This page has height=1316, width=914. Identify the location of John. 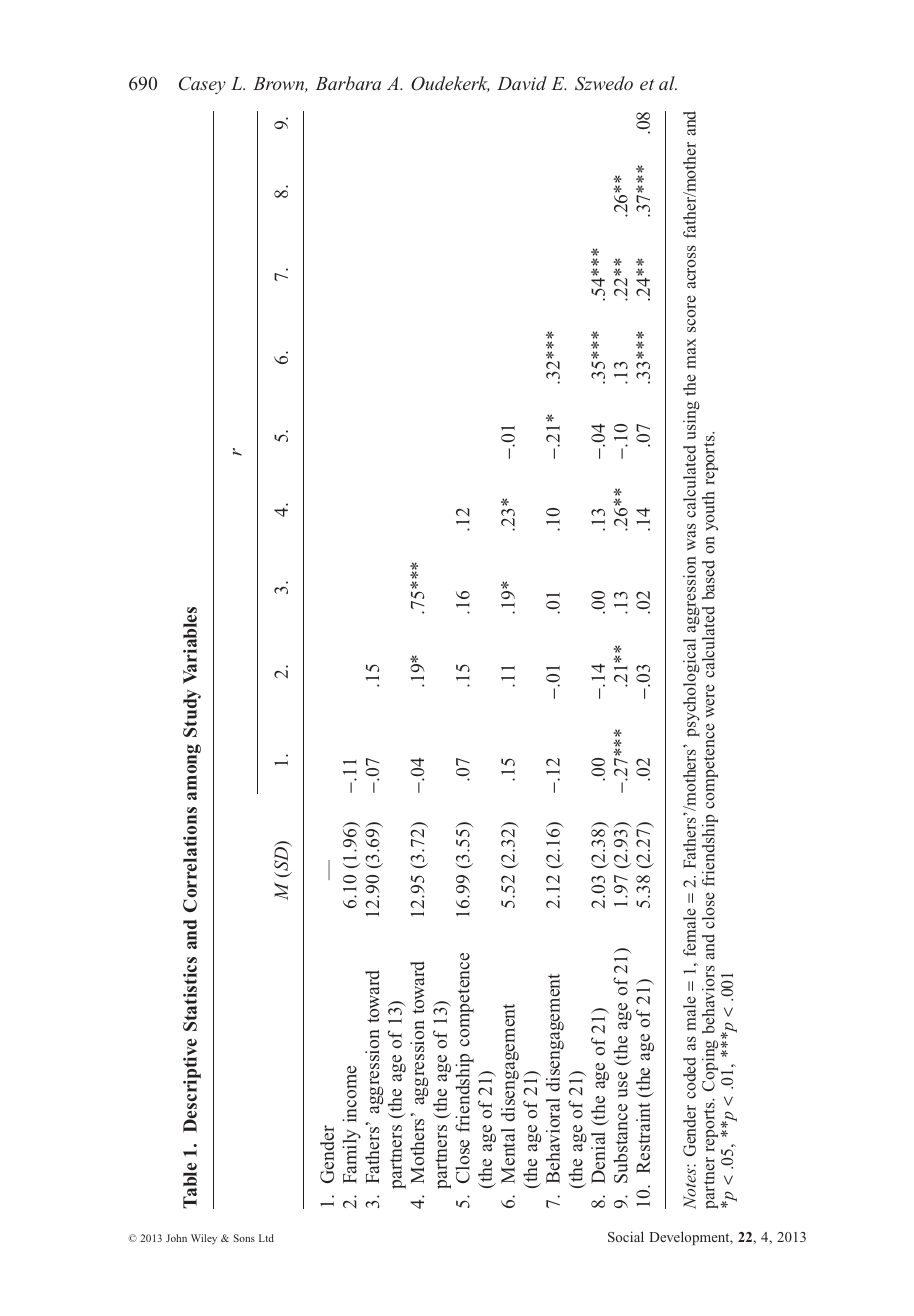
(176, 1238).
